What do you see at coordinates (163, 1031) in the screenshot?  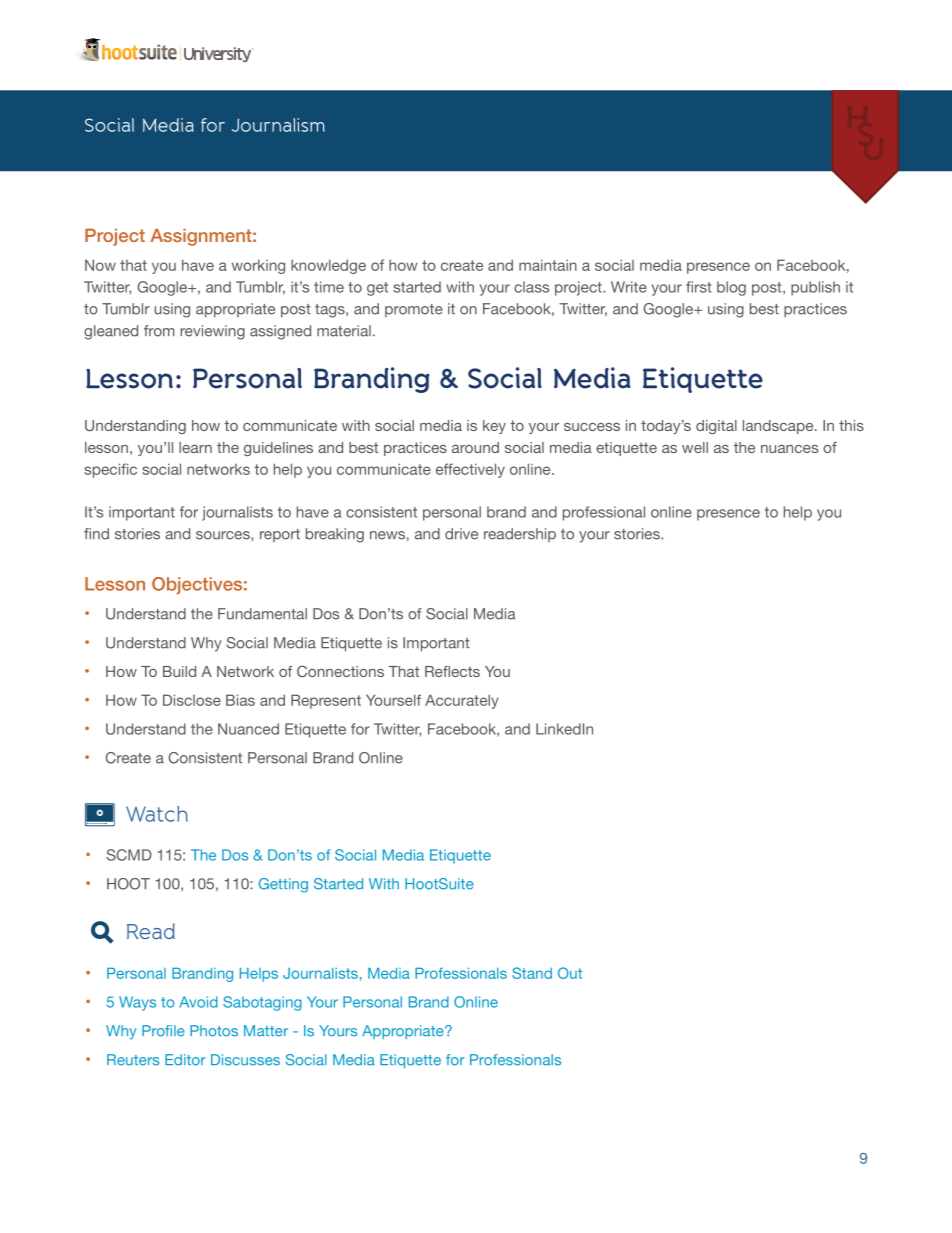 I see `Profile` at bounding box center [163, 1031].
